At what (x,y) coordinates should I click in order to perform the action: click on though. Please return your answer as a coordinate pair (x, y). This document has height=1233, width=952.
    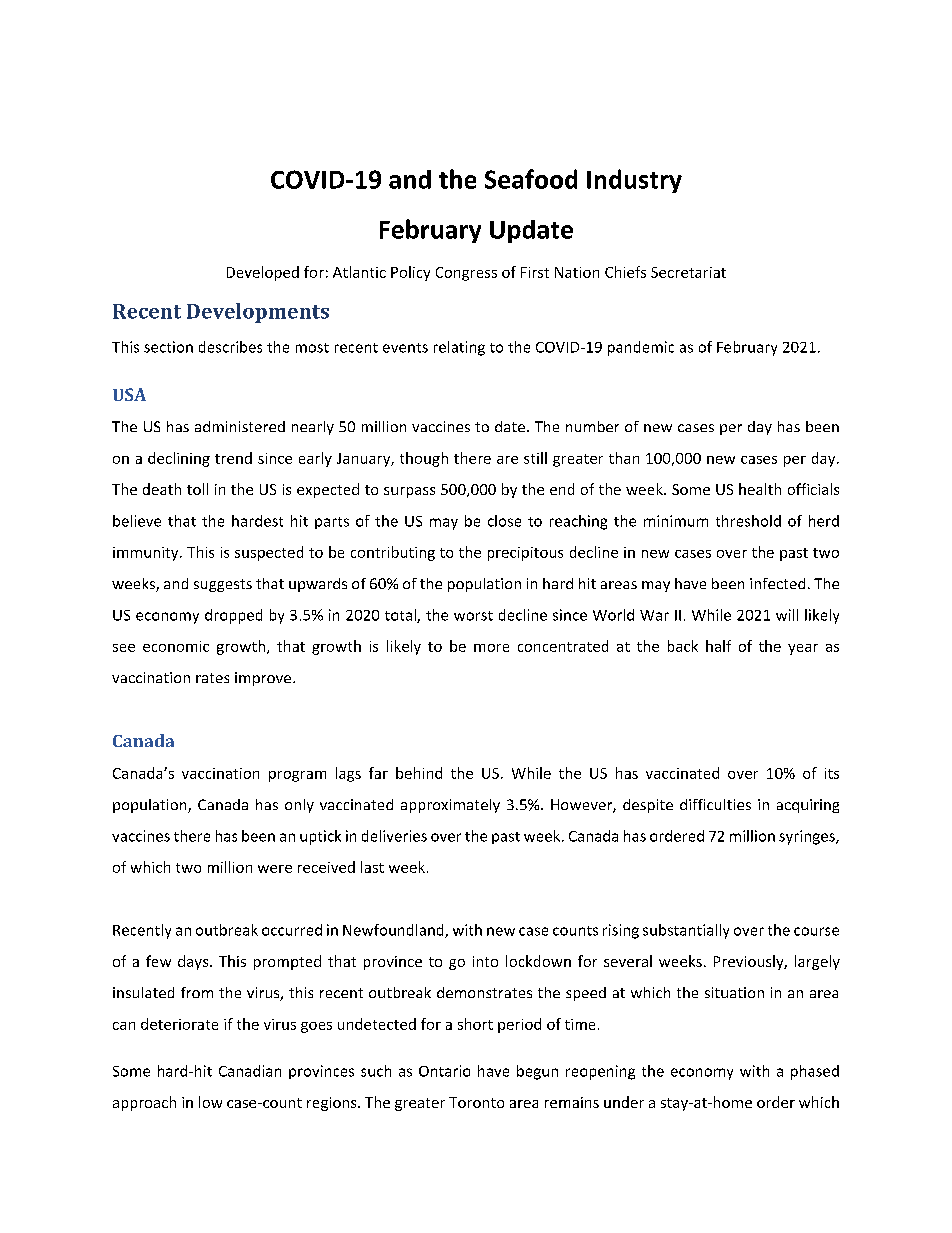
    Looking at the image, I should click on (424, 459).
